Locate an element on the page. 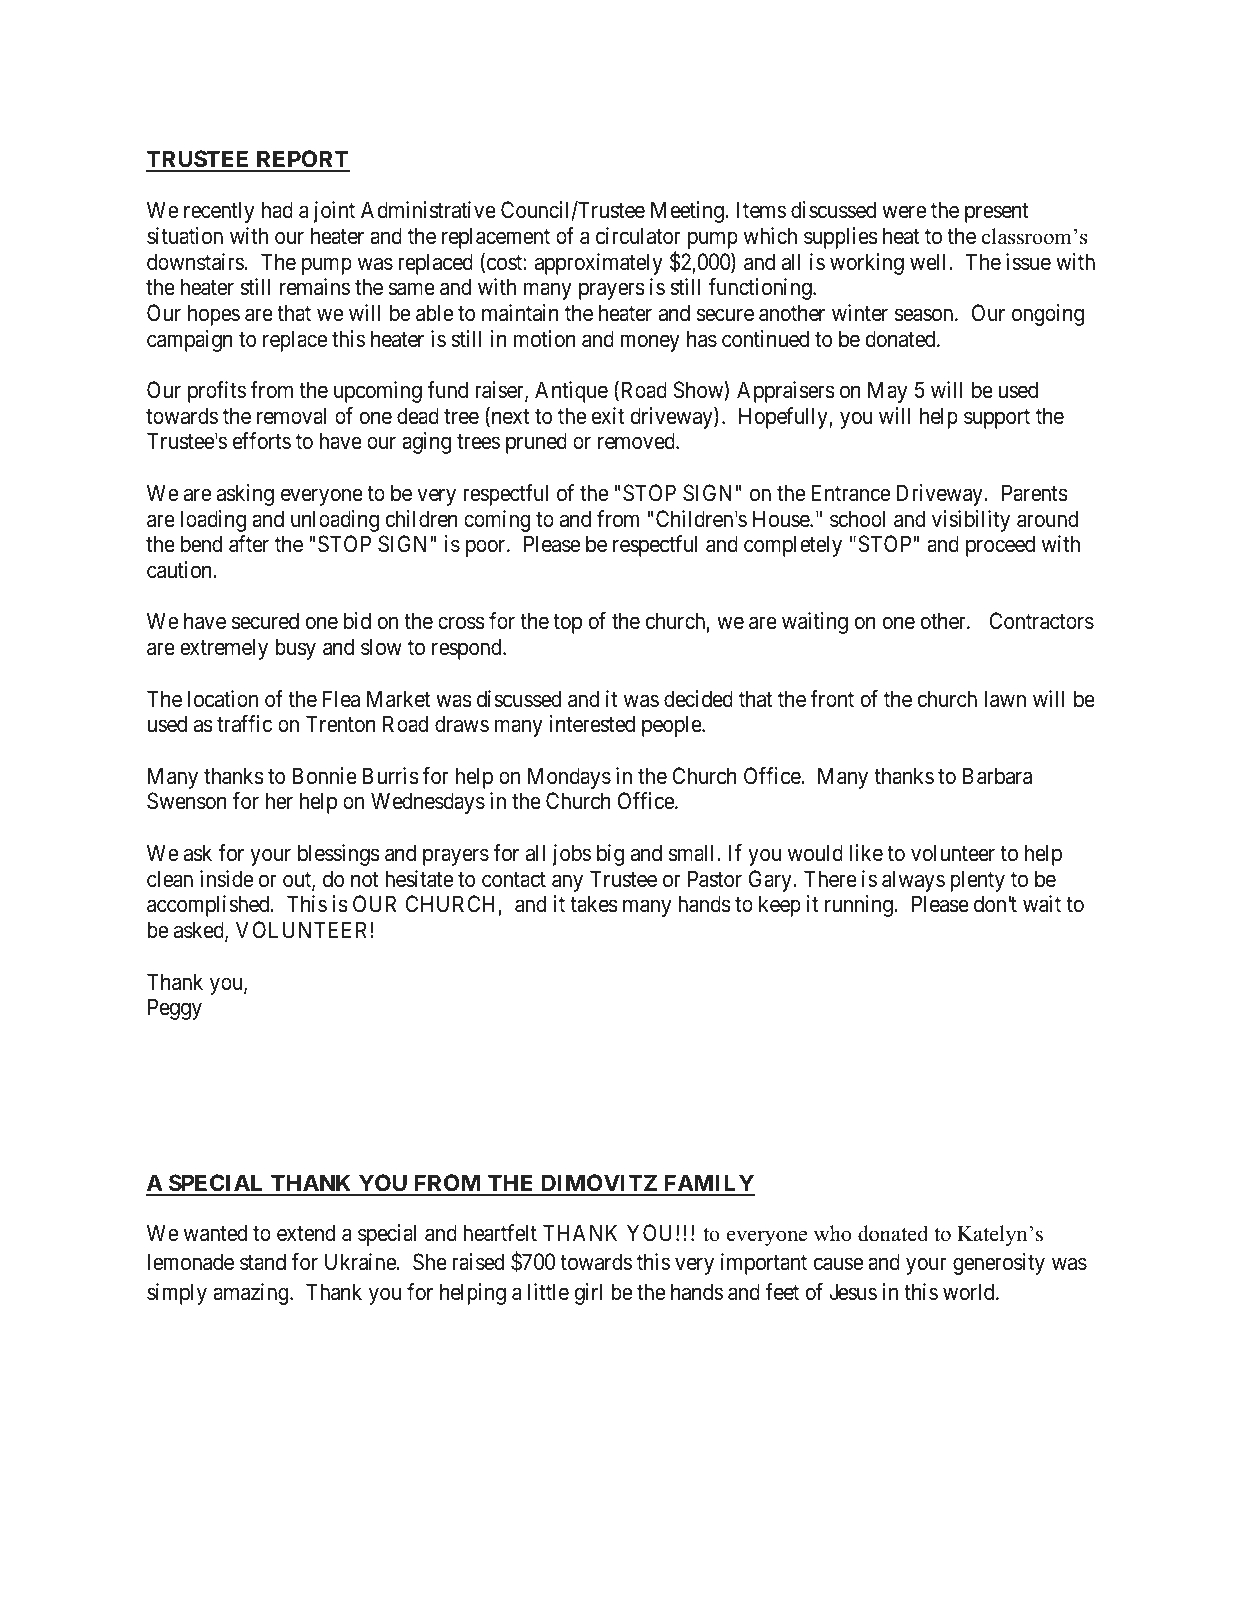 The width and height of the image is (1244, 1610). circulator is located at coordinates (638, 236).
